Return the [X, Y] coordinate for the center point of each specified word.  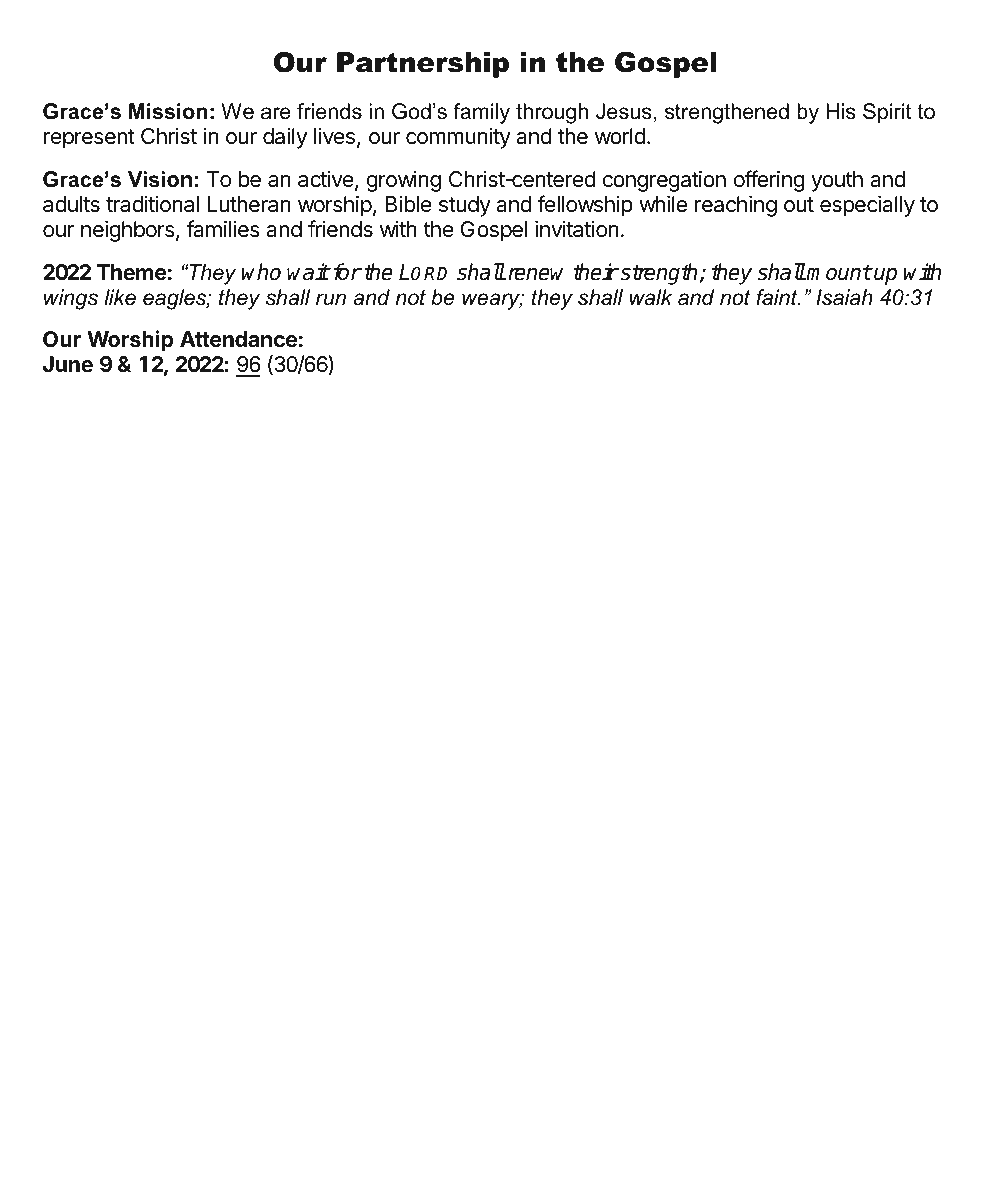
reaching [736, 206]
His [841, 111]
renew [536, 274]
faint [778, 297]
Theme [132, 272]
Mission [168, 111]
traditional [152, 204]
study [465, 206]
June [68, 364]
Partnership [423, 65]
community [458, 138]
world [620, 136]
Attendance [238, 339]
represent [89, 139]
